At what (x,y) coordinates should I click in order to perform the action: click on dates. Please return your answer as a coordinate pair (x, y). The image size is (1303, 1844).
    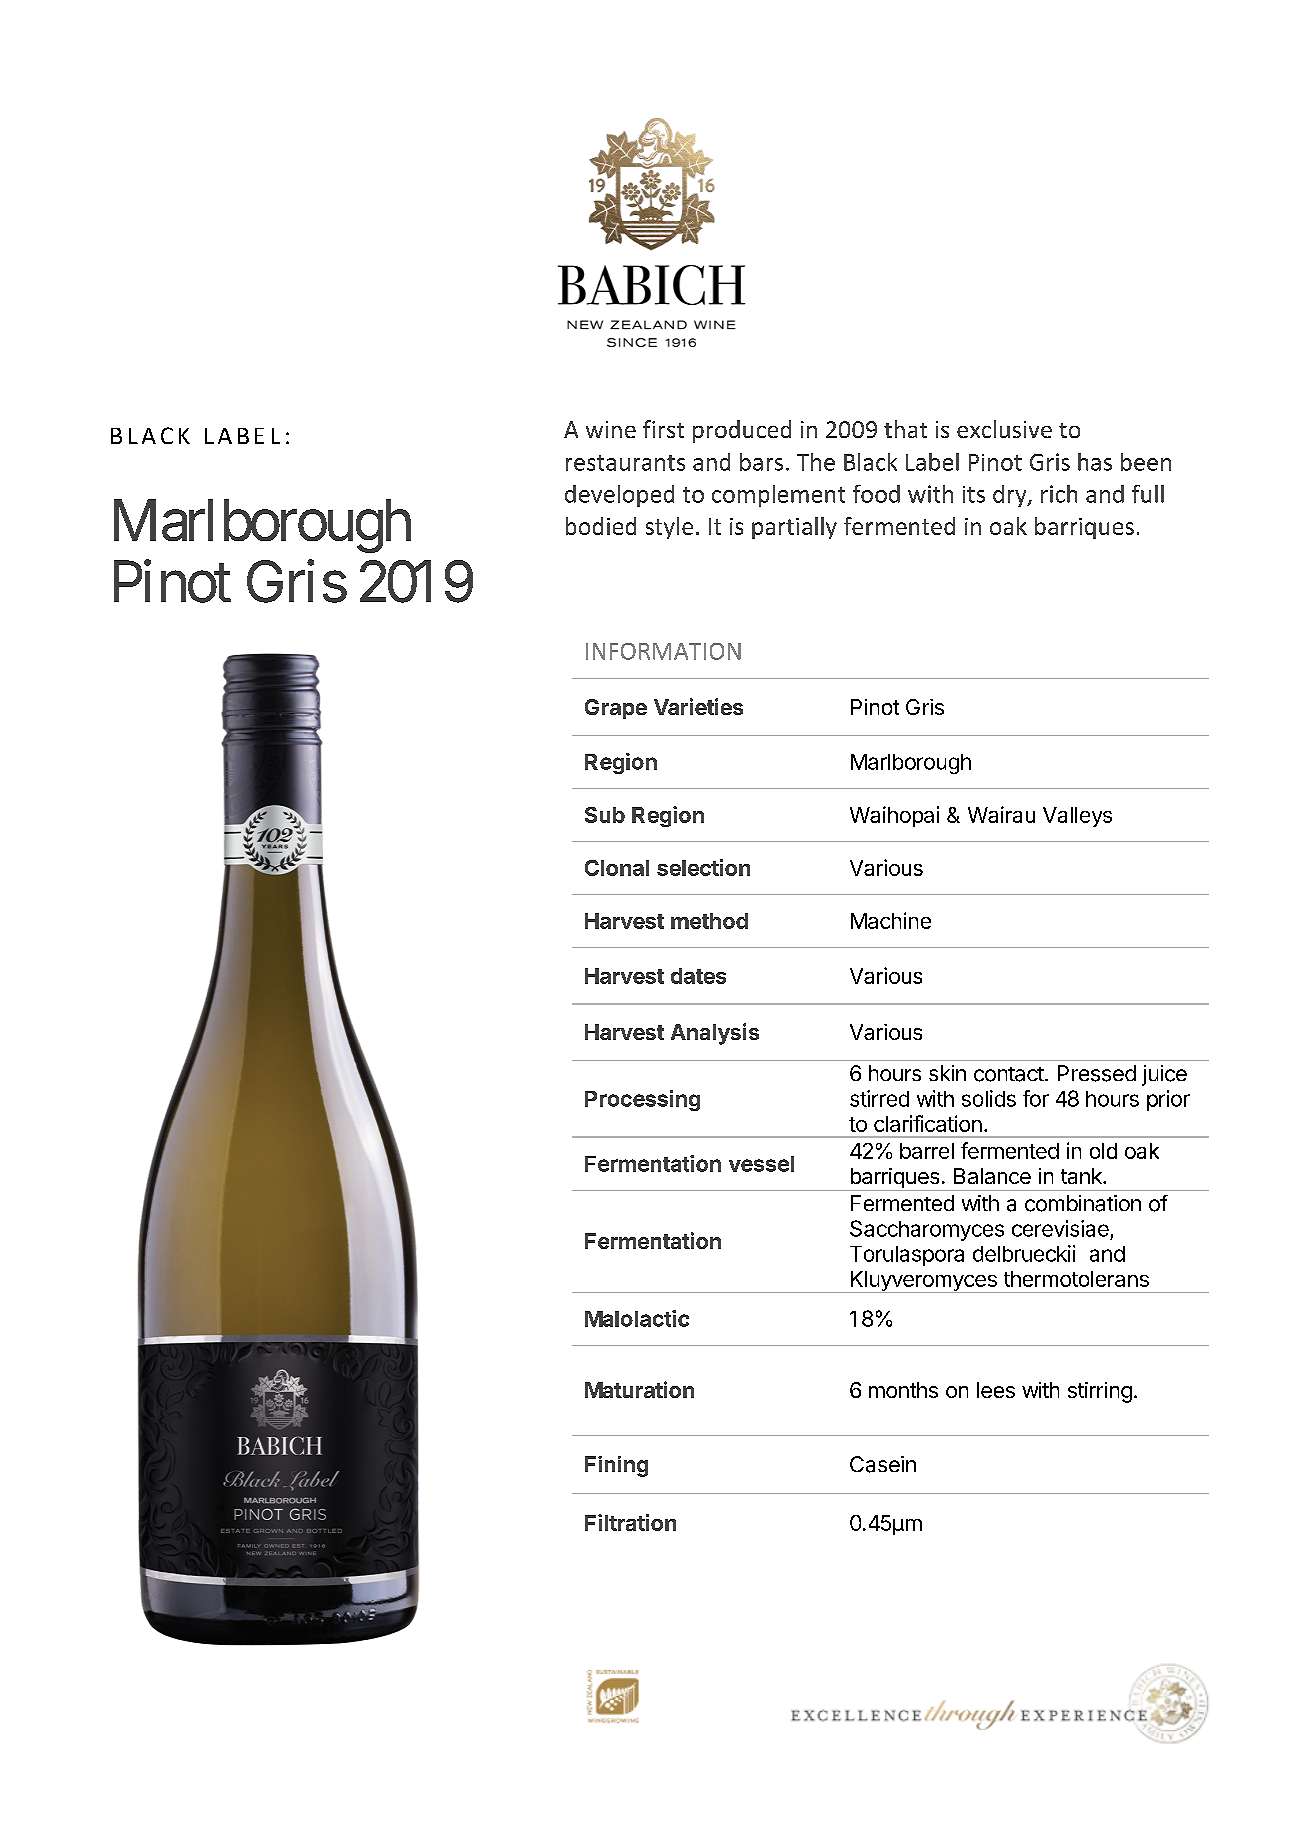
    Looking at the image, I should click on (698, 976).
